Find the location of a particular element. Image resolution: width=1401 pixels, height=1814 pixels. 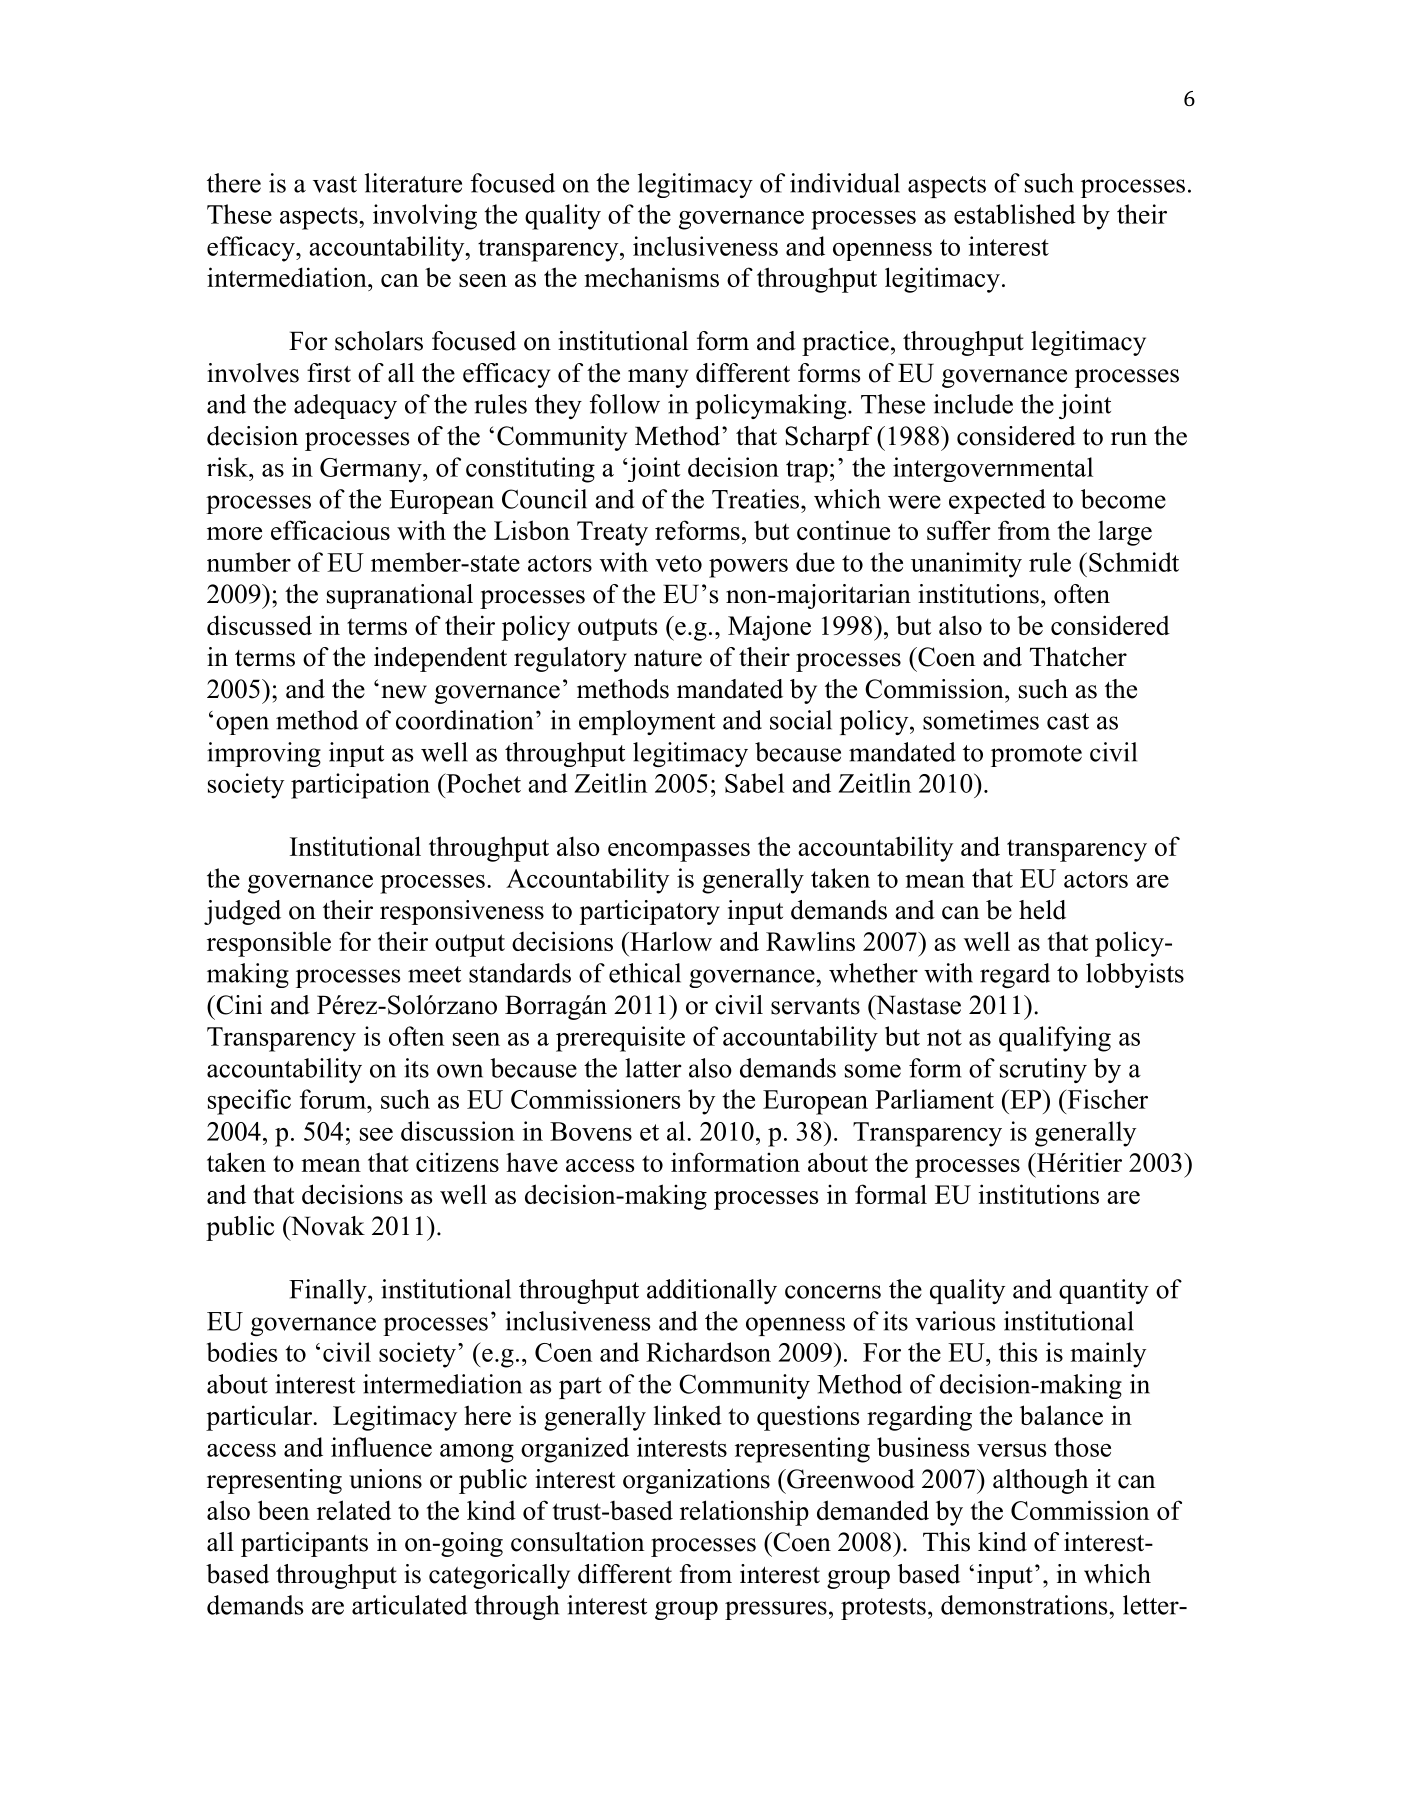

demonstrations is located at coordinates (1025, 1605).
